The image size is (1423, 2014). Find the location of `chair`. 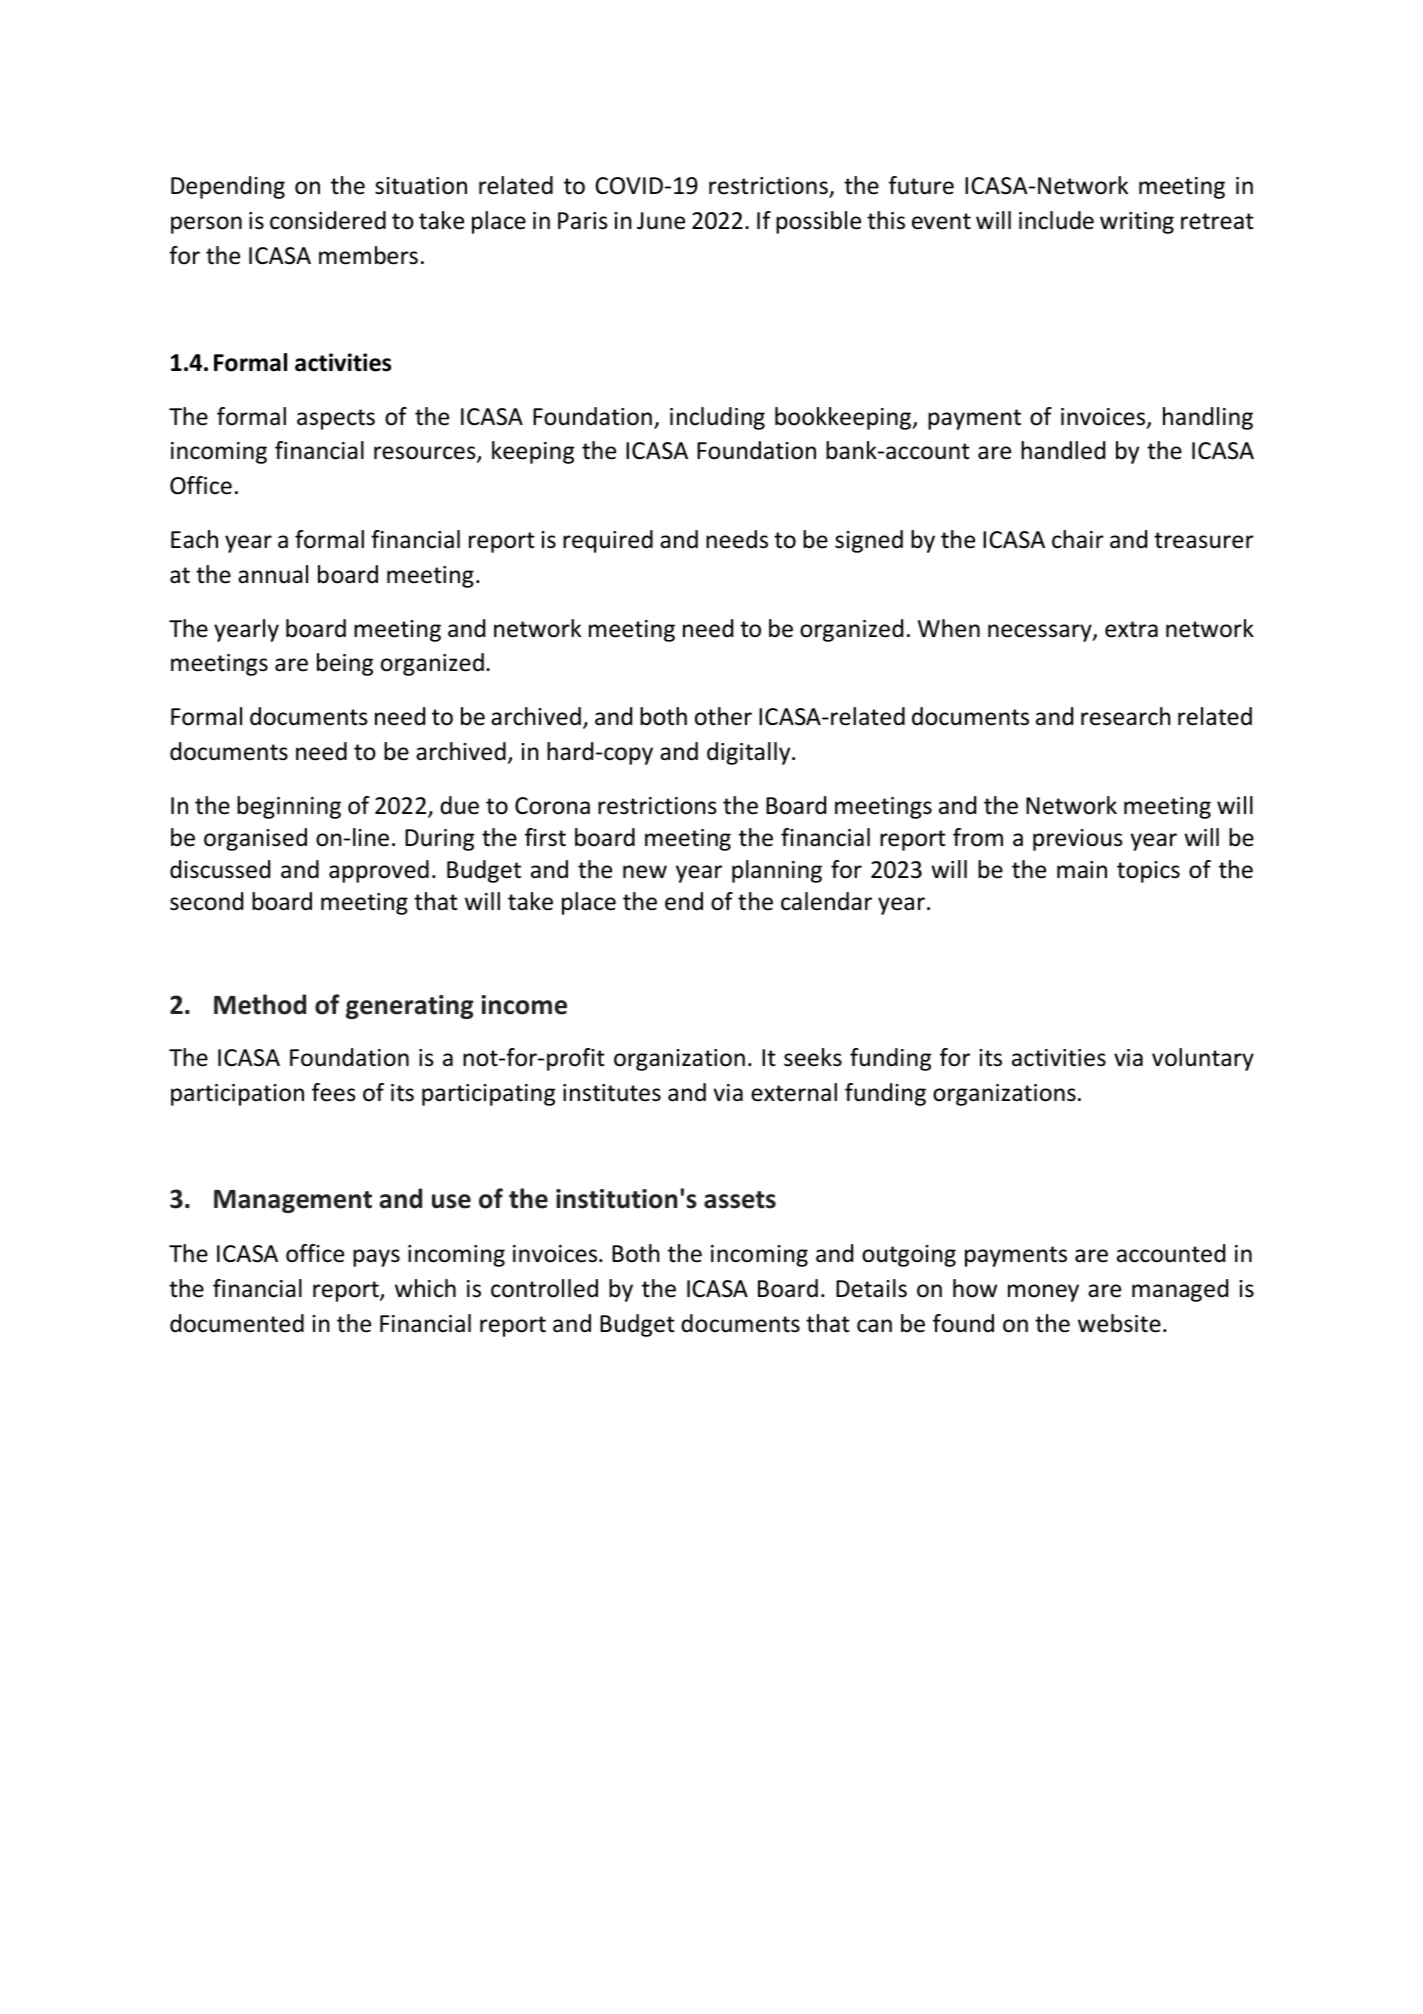

chair is located at coordinates (1078, 539).
